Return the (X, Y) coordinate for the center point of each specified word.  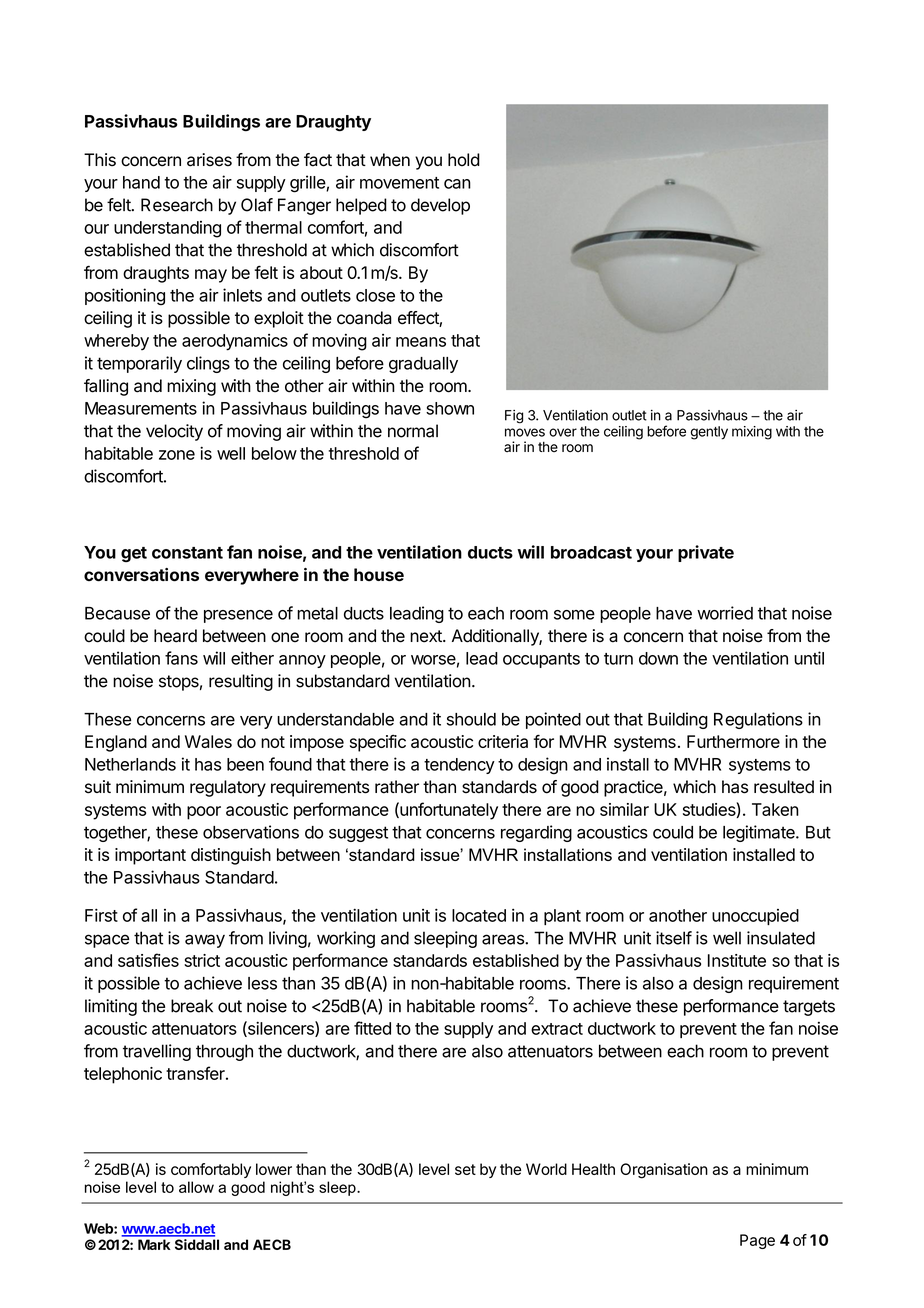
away (205, 941)
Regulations (758, 720)
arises (209, 160)
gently (709, 433)
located (479, 915)
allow (196, 1187)
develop (440, 206)
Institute (737, 960)
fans (181, 658)
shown (450, 408)
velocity (174, 432)
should (471, 719)
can (457, 184)
